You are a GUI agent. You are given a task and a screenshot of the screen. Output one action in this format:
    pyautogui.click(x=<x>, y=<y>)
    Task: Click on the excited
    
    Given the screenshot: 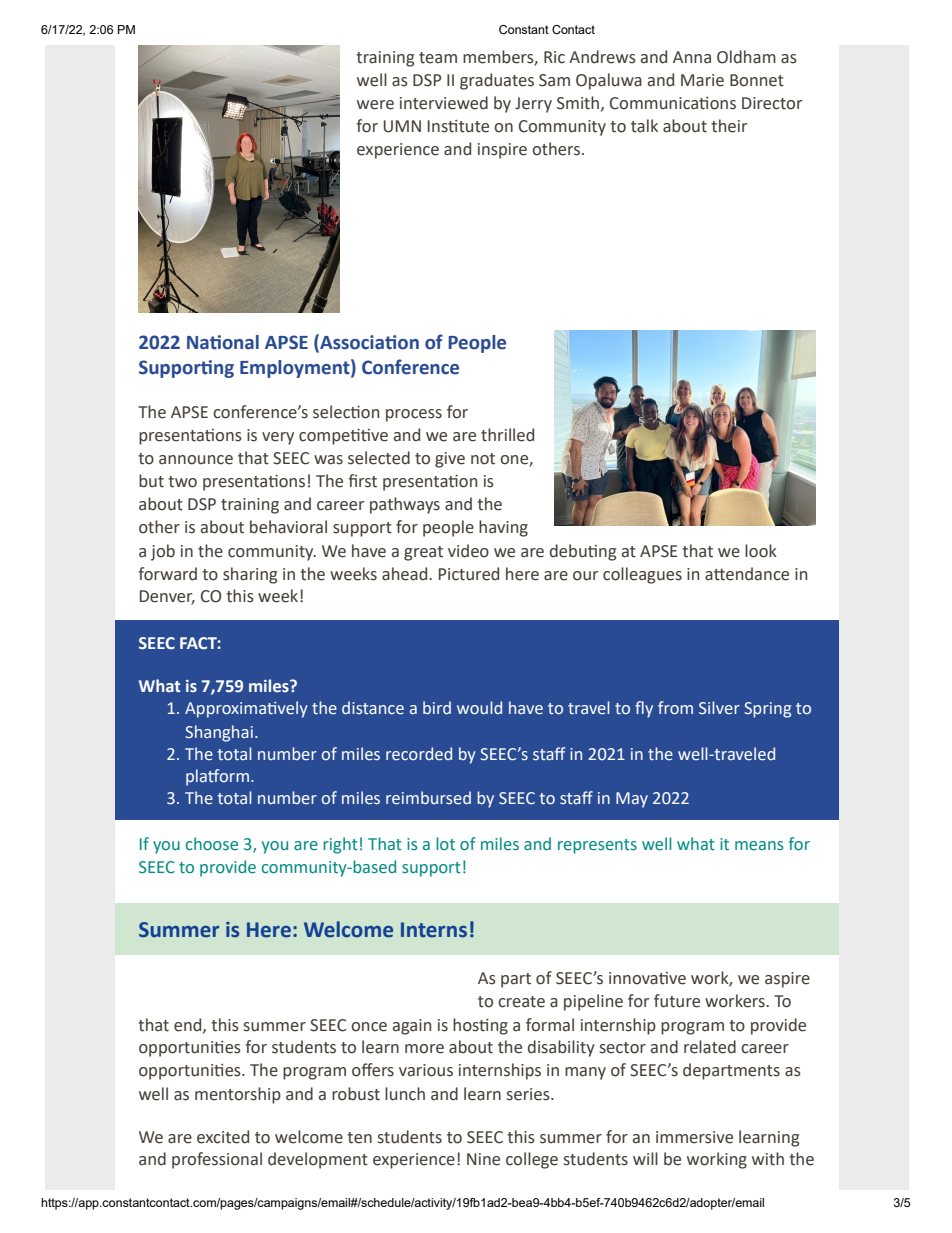 What is the action you would take?
    pyautogui.click(x=223, y=1137)
